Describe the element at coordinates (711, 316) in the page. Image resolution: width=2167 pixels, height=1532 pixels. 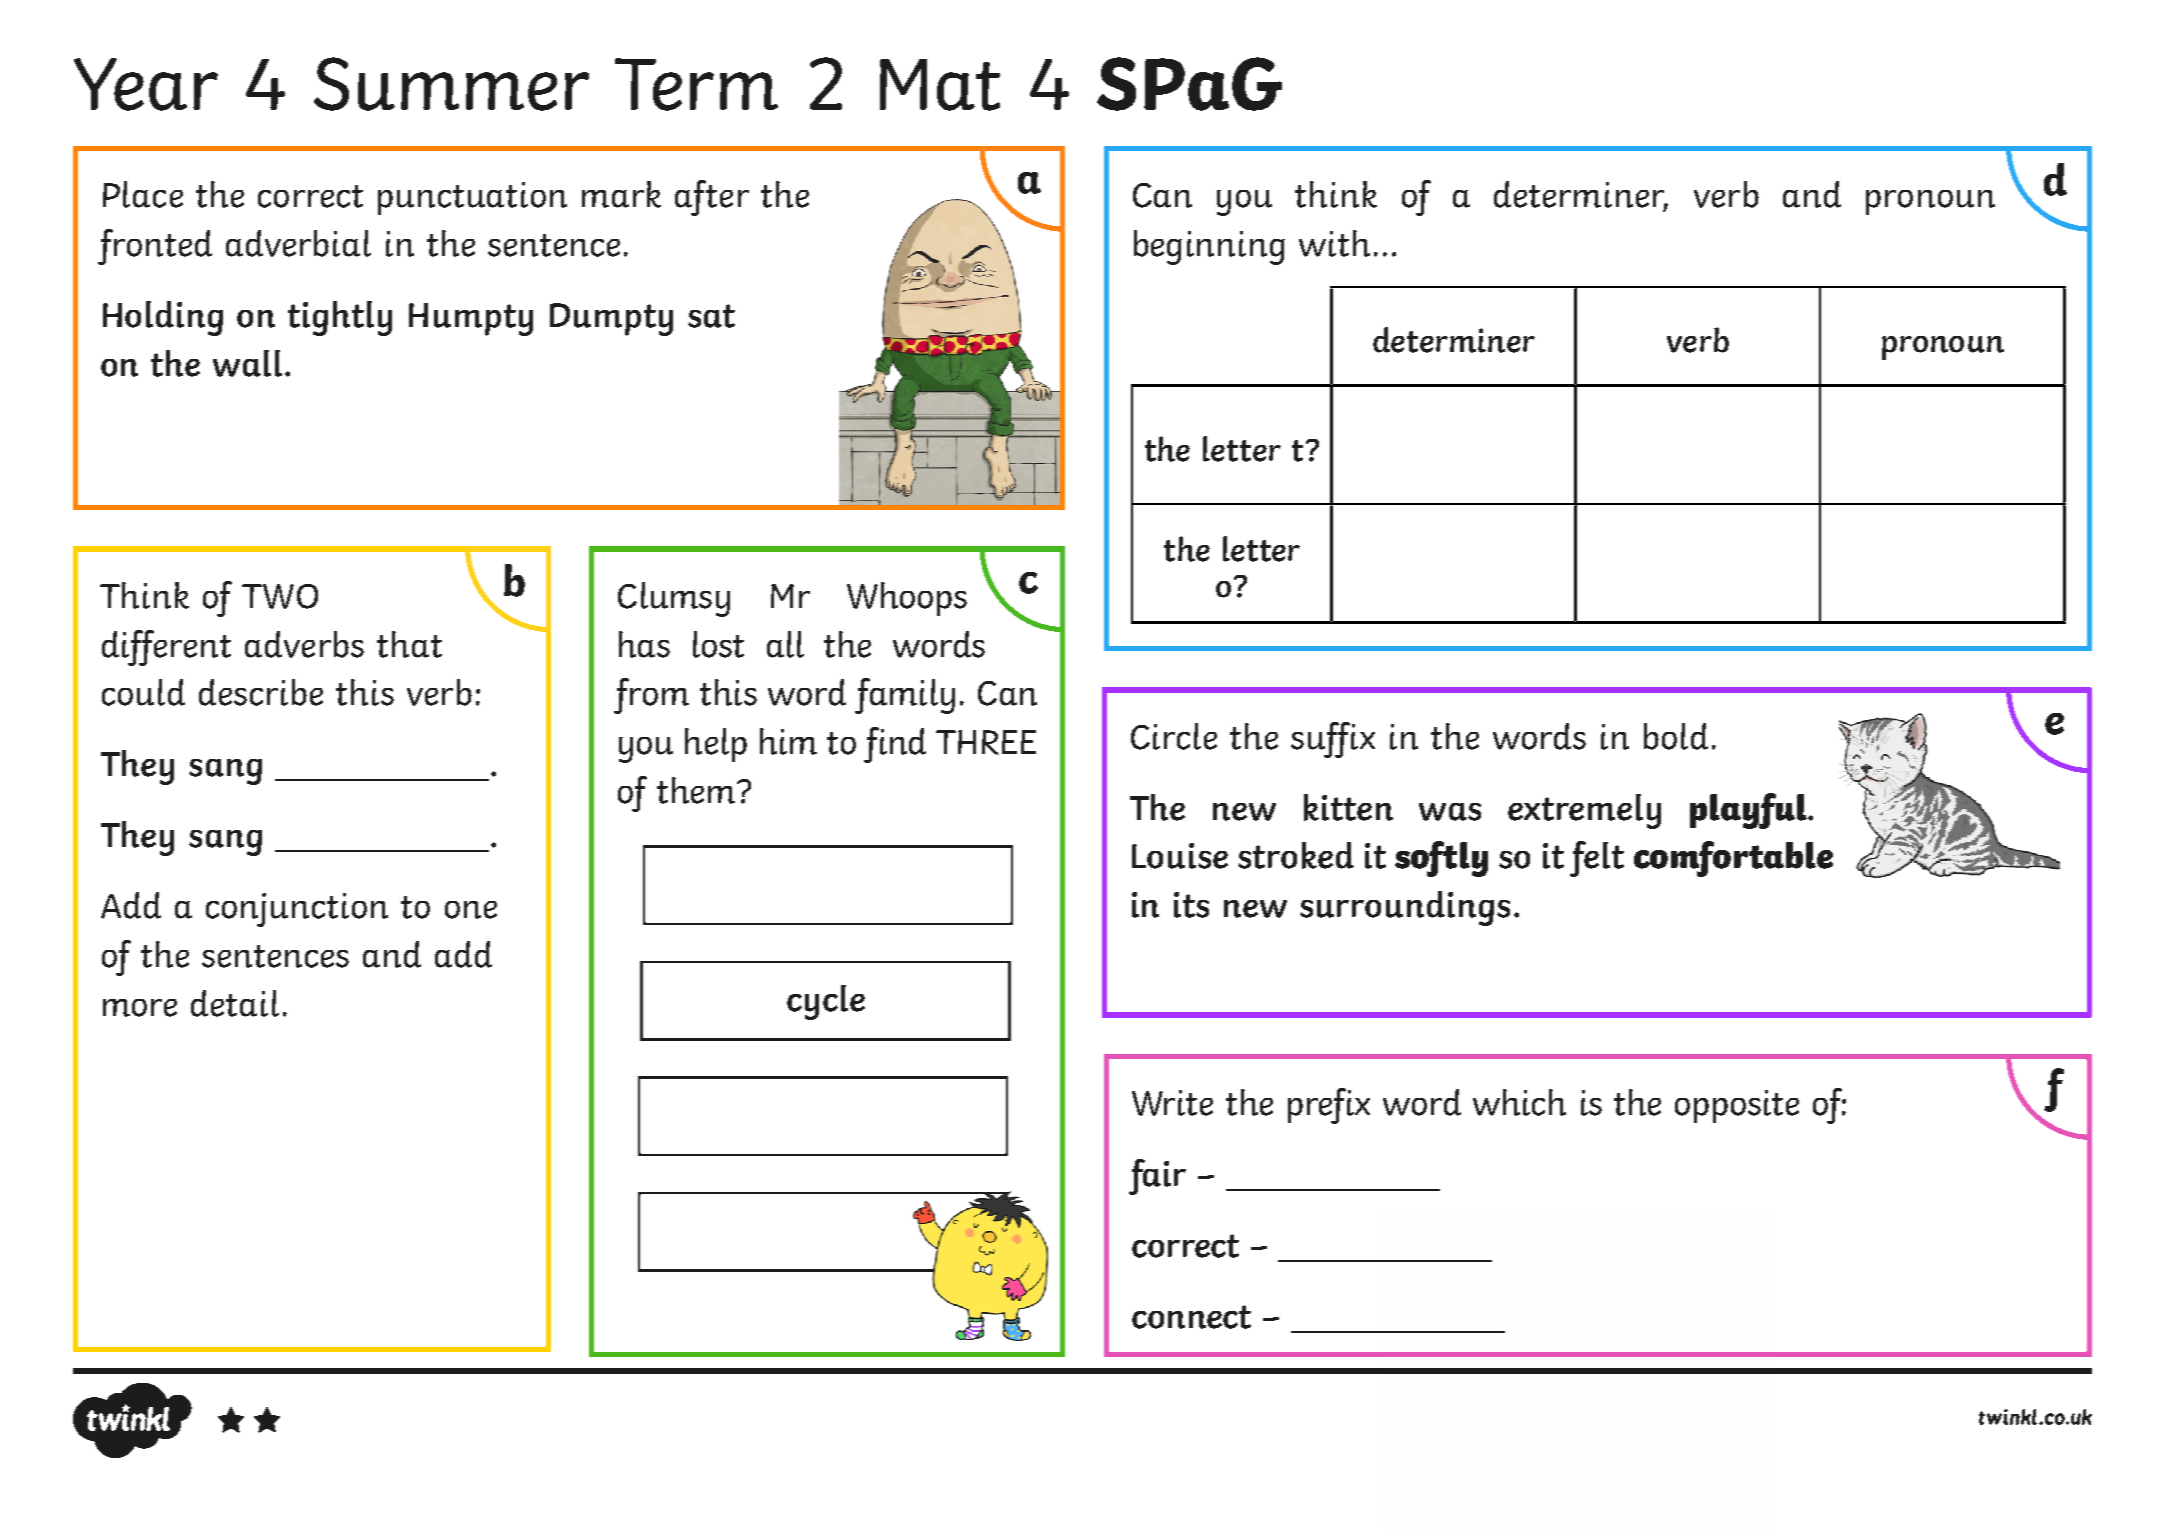
I see `sat` at that location.
